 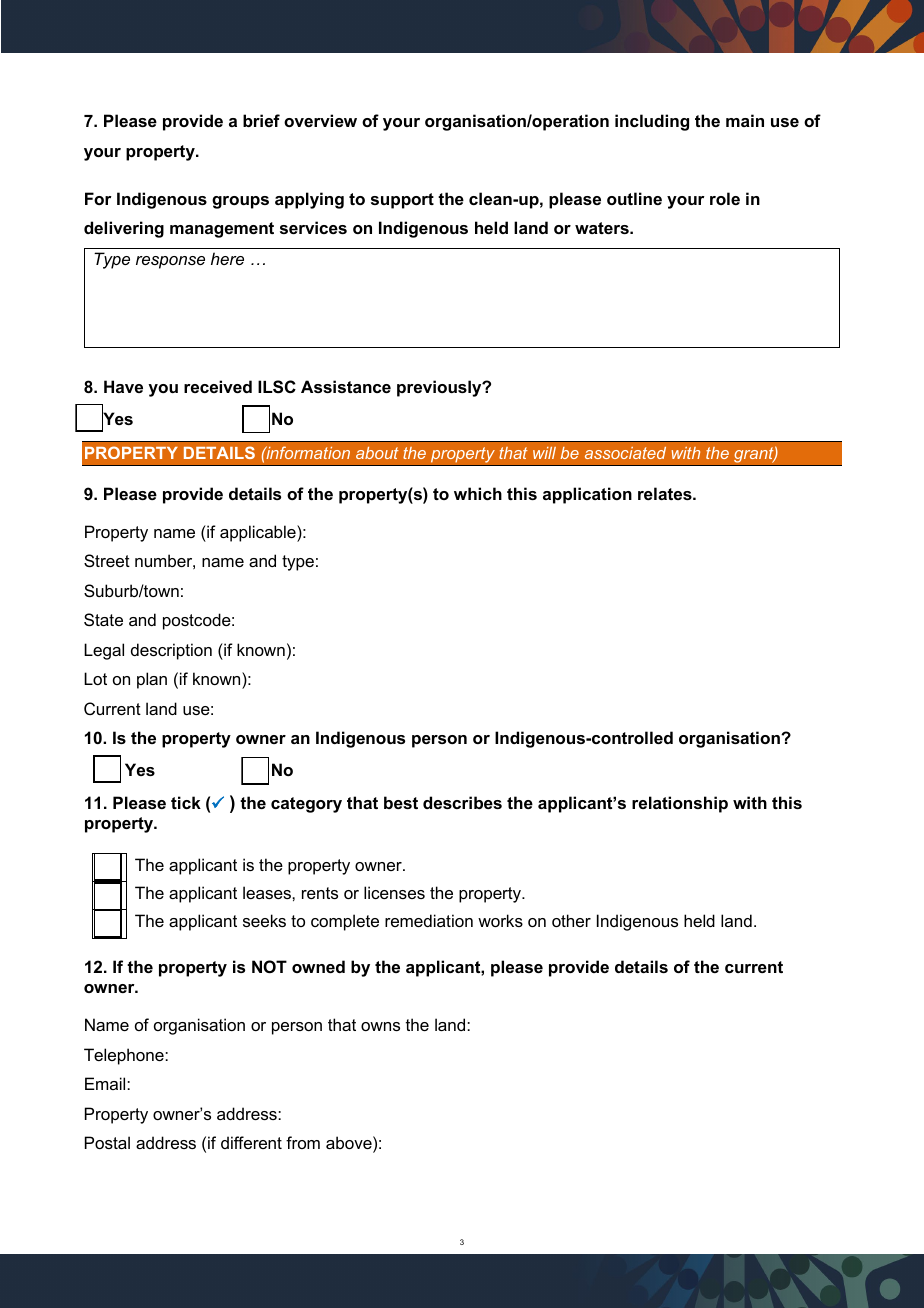 What do you see at coordinates (402, 201) in the screenshot?
I see `support` at bounding box center [402, 201].
